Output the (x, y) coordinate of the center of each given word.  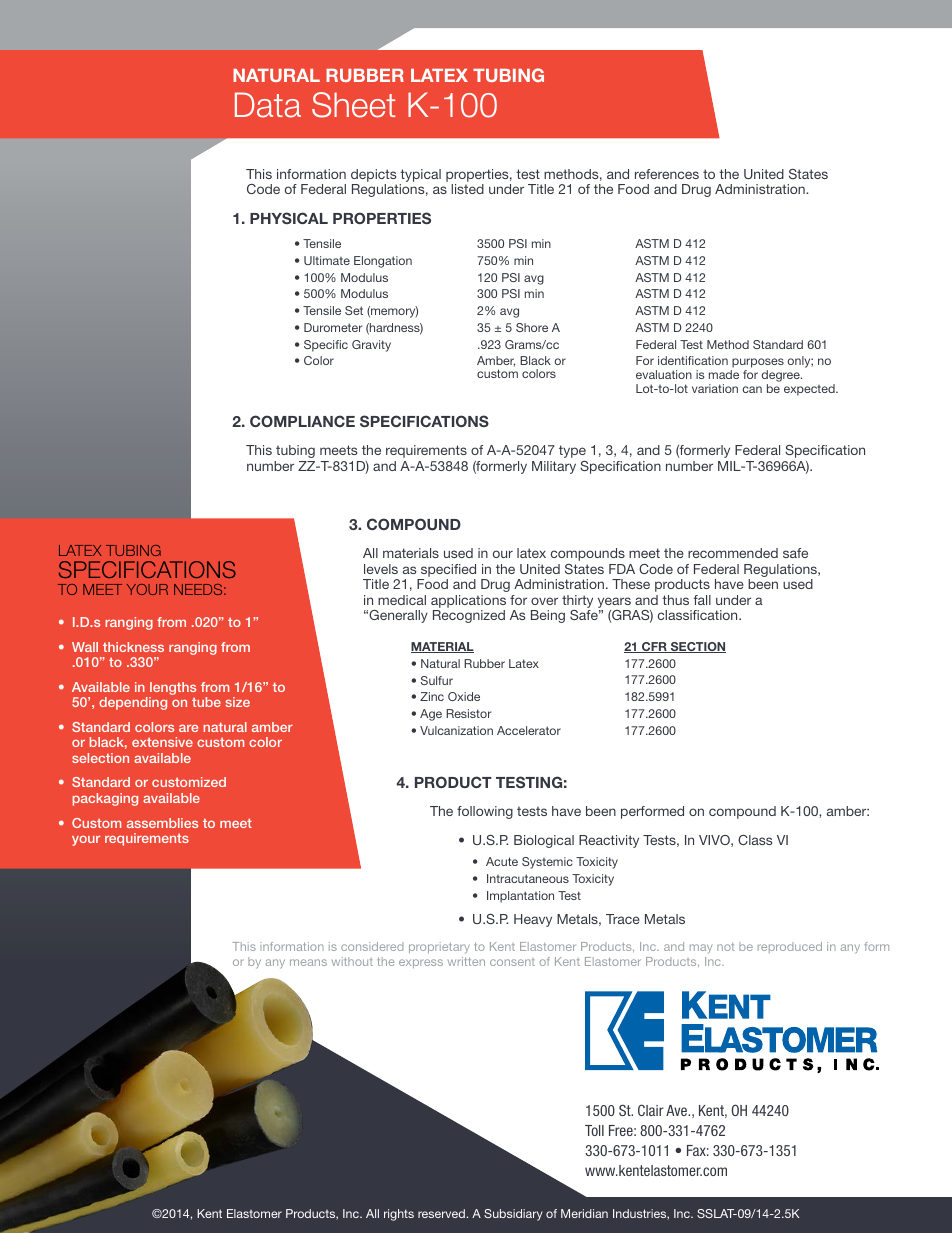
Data (268, 105)
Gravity (371, 346)
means (308, 962)
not (726, 947)
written (466, 961)
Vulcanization (456, 730)
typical (420, 177)
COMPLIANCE (302, 421)
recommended (733, 553)
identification (693, 360)
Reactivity (609, 841)
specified (448, 570)
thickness (133, 647)
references (667, 174)
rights (399, 1215)
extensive (162, 742)
